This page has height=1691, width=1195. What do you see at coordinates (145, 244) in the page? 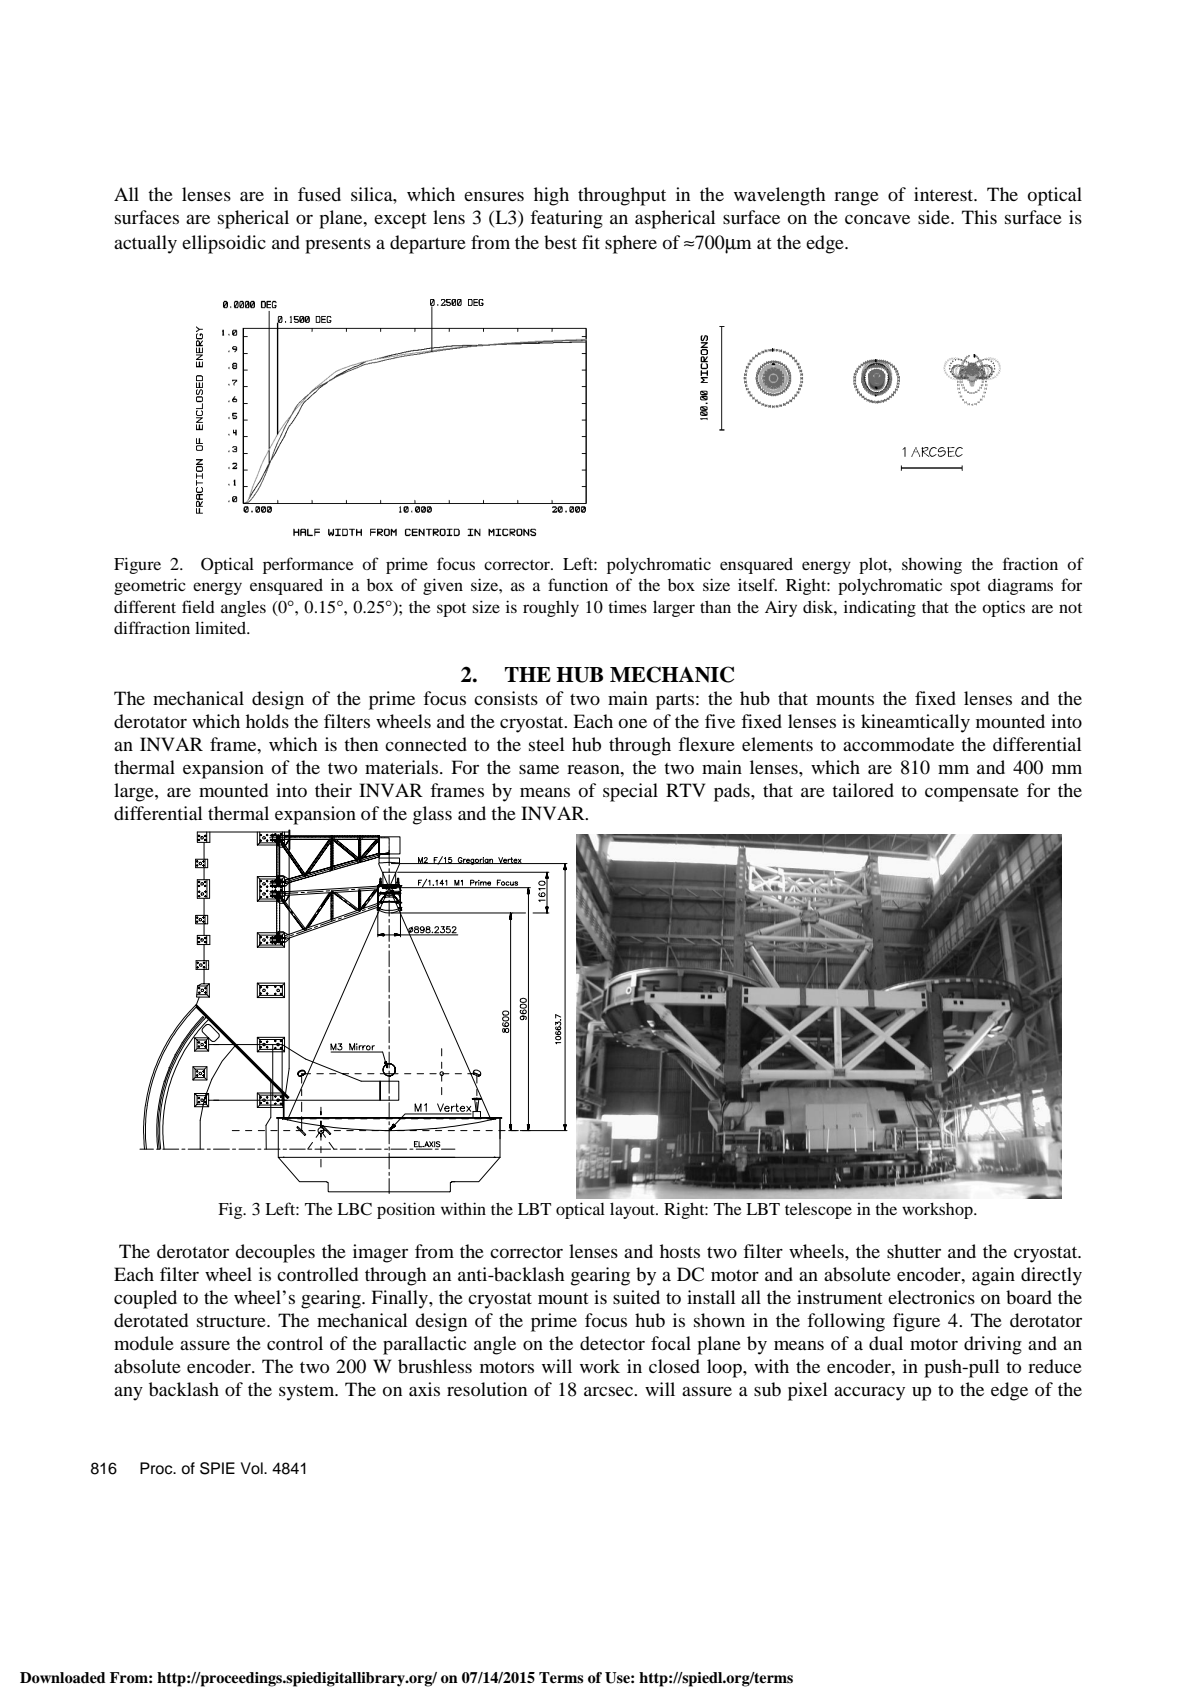
I see `actually` at bounding box center [145, 244].
